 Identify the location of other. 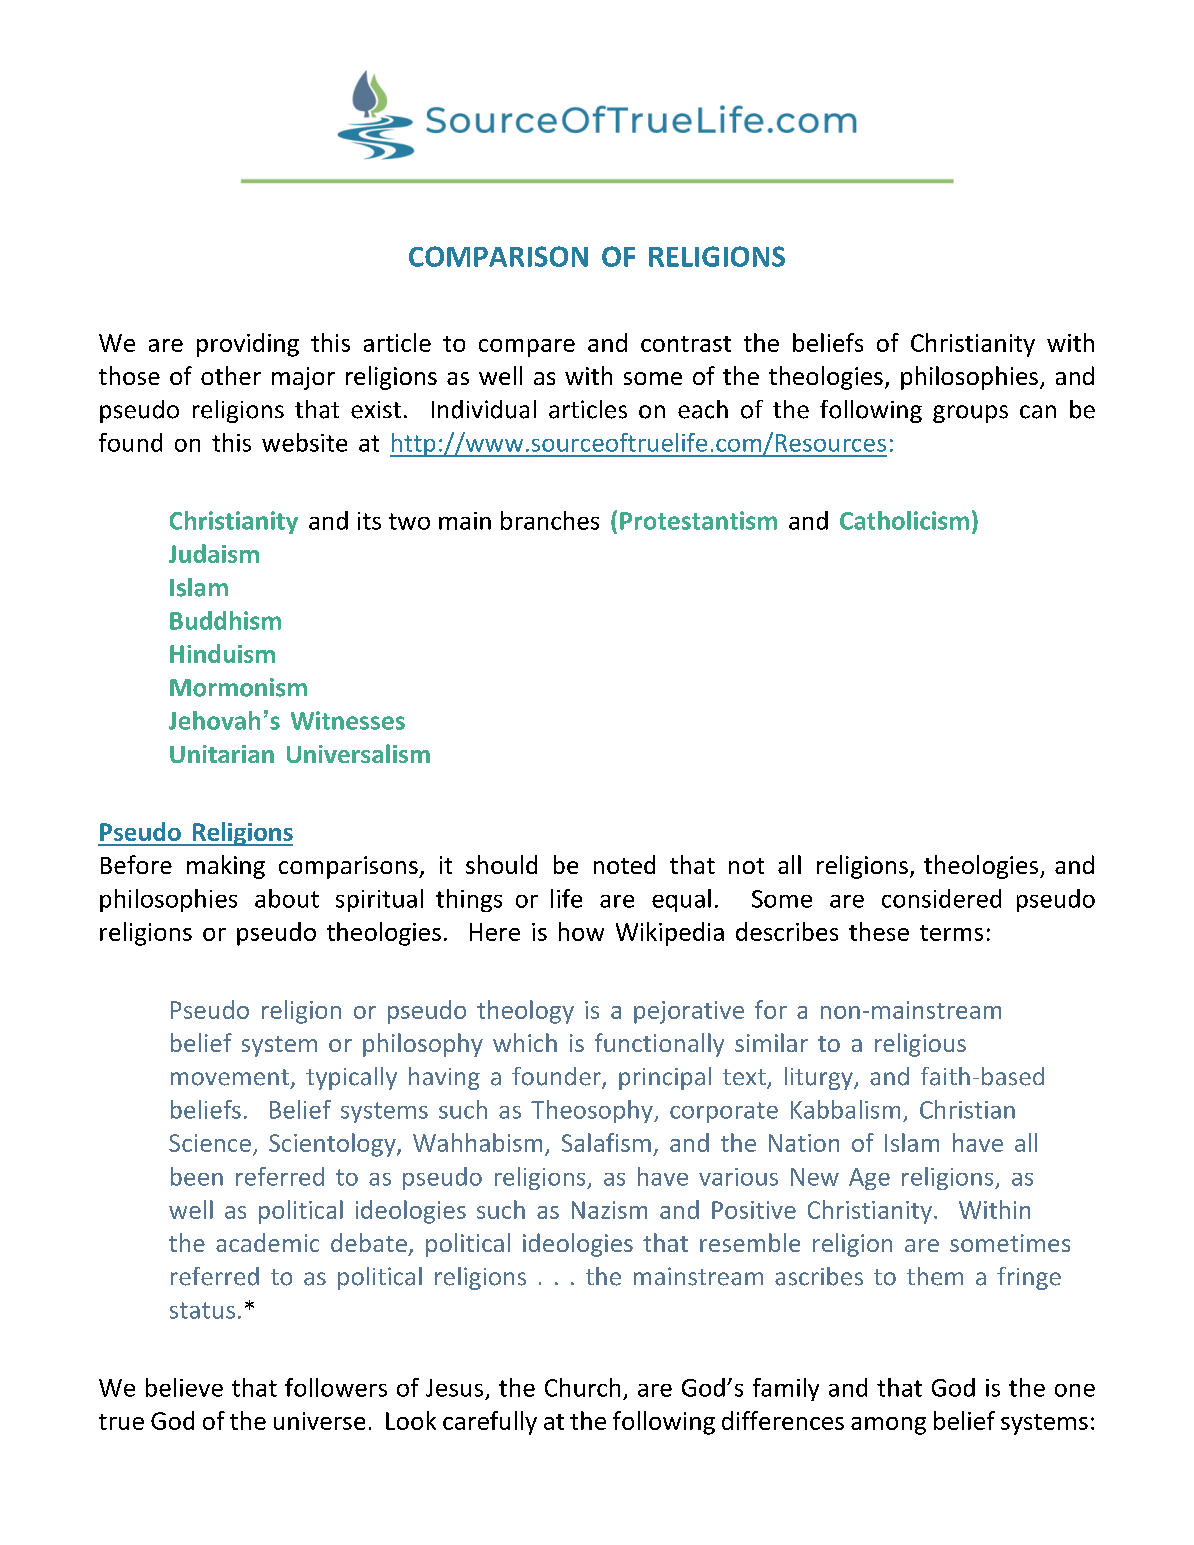
(231, 375).
